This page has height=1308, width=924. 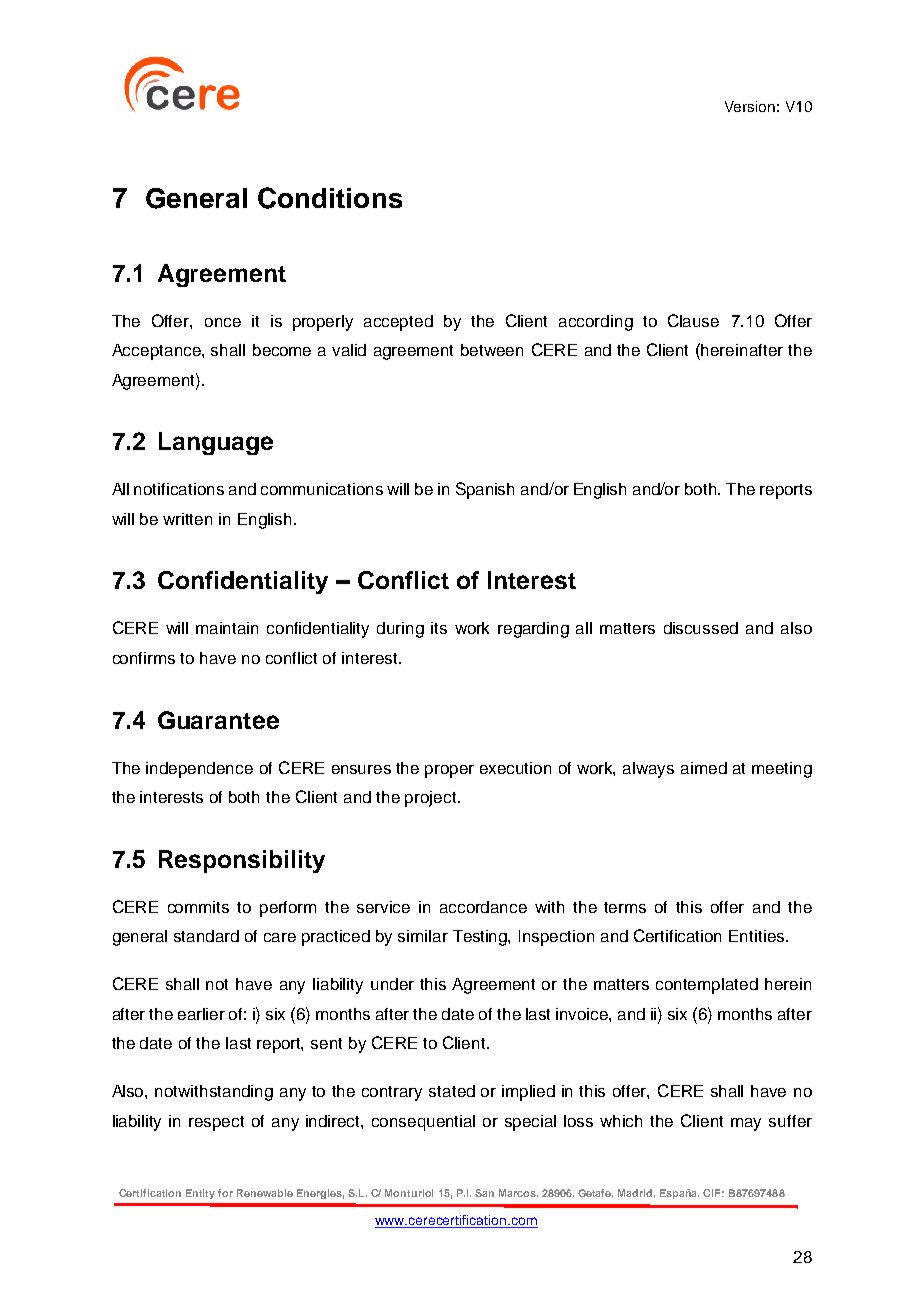 What do you see at coordinates (398, 323) in the page?
I see `accepted` at bounding box center [398, 323].
